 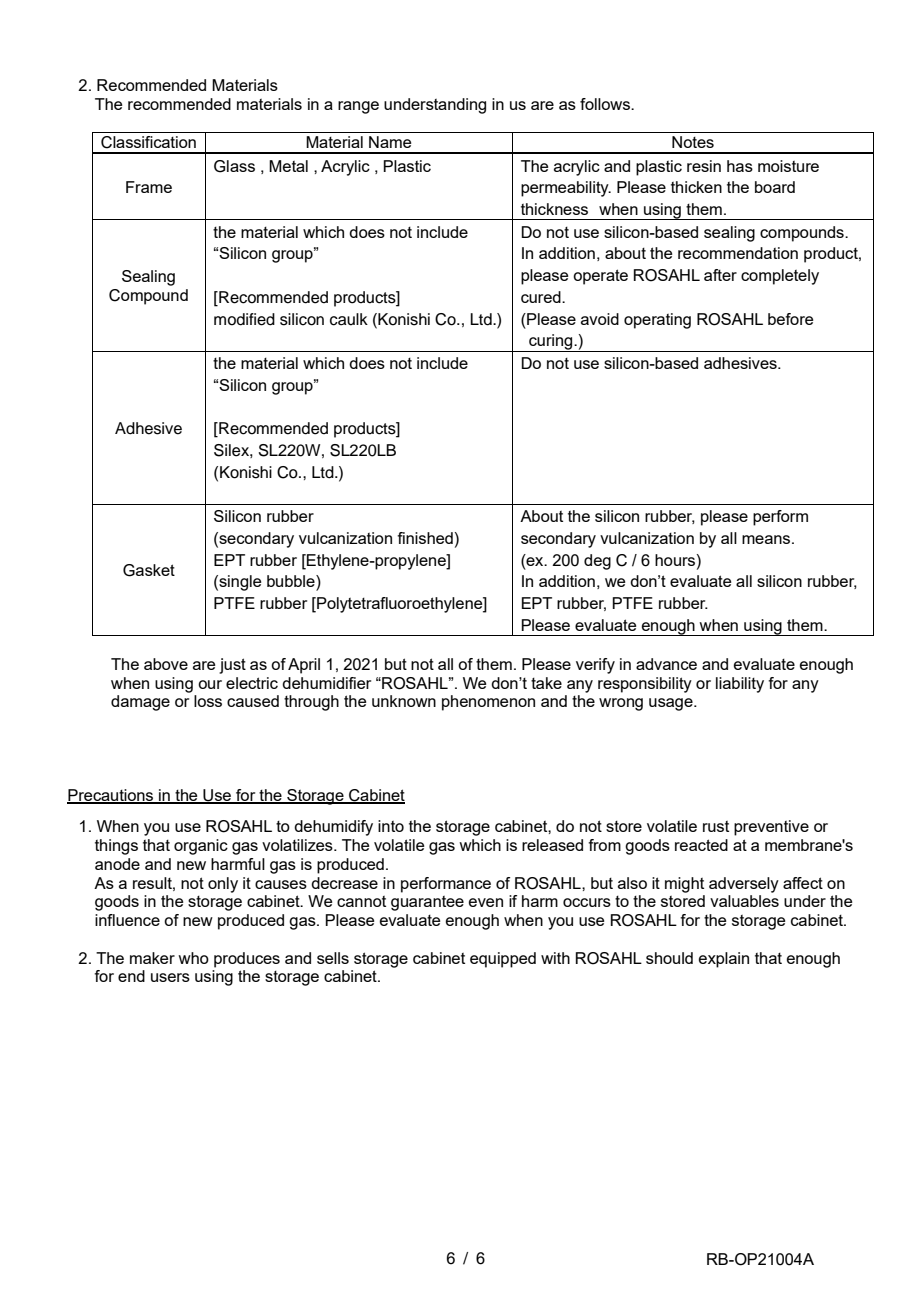 What do you see at coordinates (767, 539) in the image?
I see `means` at bounding box center [767, 539].
